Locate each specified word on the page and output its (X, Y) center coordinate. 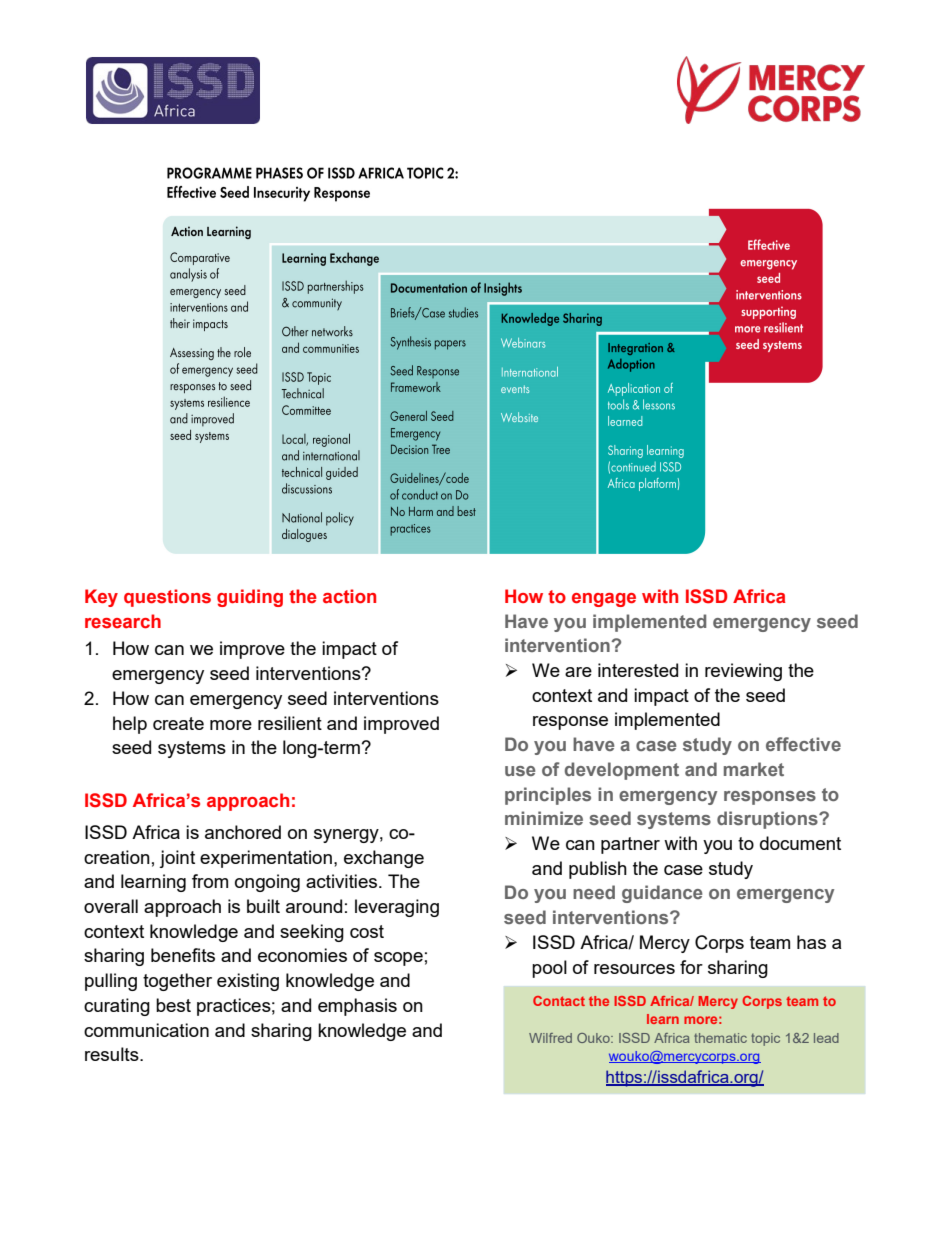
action (349, 596)
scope (398, 959)
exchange (384, 859)
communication (146, 1030)
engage (604, 600)
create (178, 723)
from (210, 881)
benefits (183, 955)
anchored (243, 832)
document (800, 843)
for (691, 967)
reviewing (743, 672)
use (520, 771)
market (754, 769)
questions (167, 598)
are (578, 672)
